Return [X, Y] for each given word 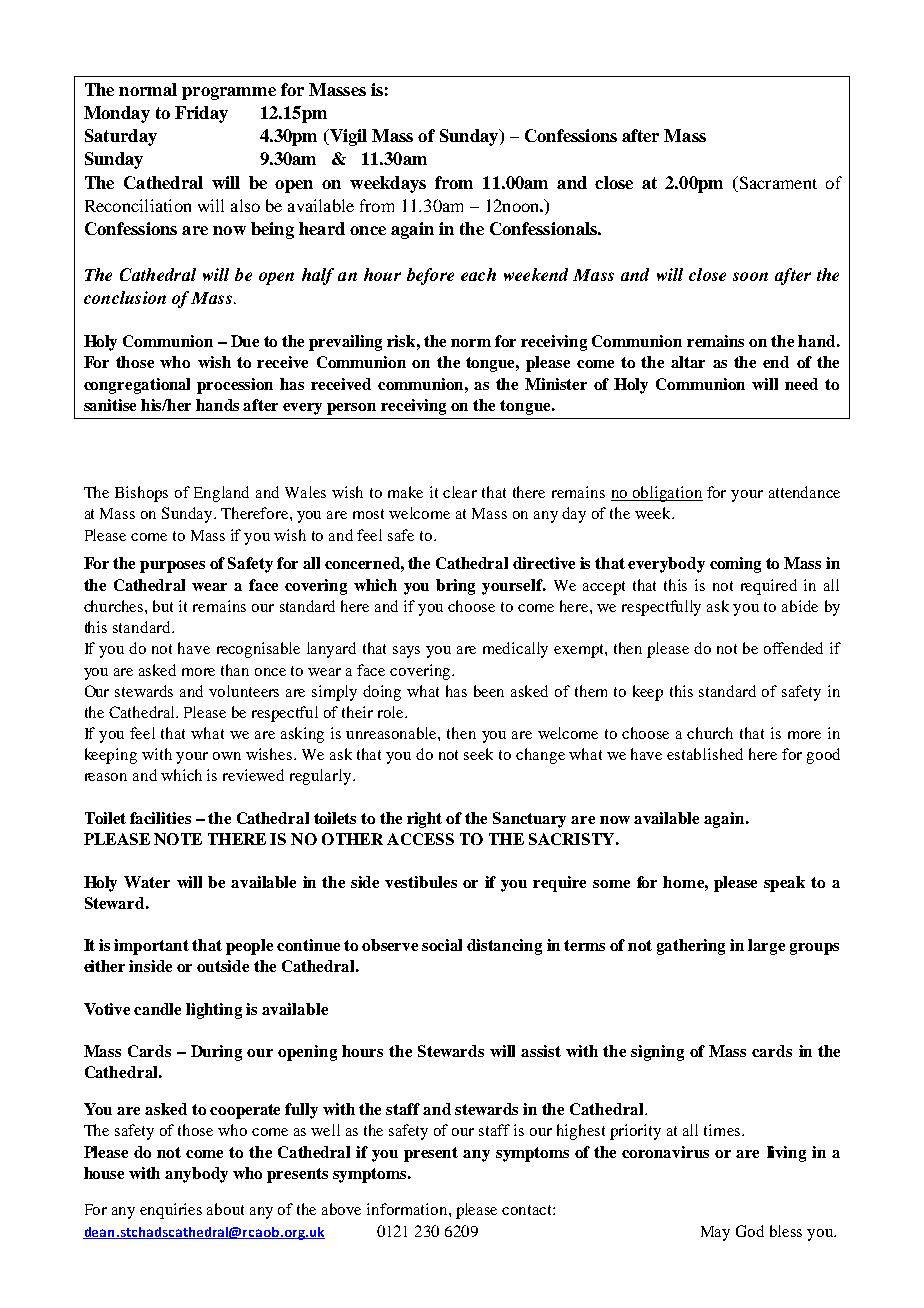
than [235, 670]
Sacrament [777, 182]
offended [793, 648]
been [489, 691]
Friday [201, 114]
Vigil [347, 137]
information [408, 1209]
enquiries [171, 1211]
